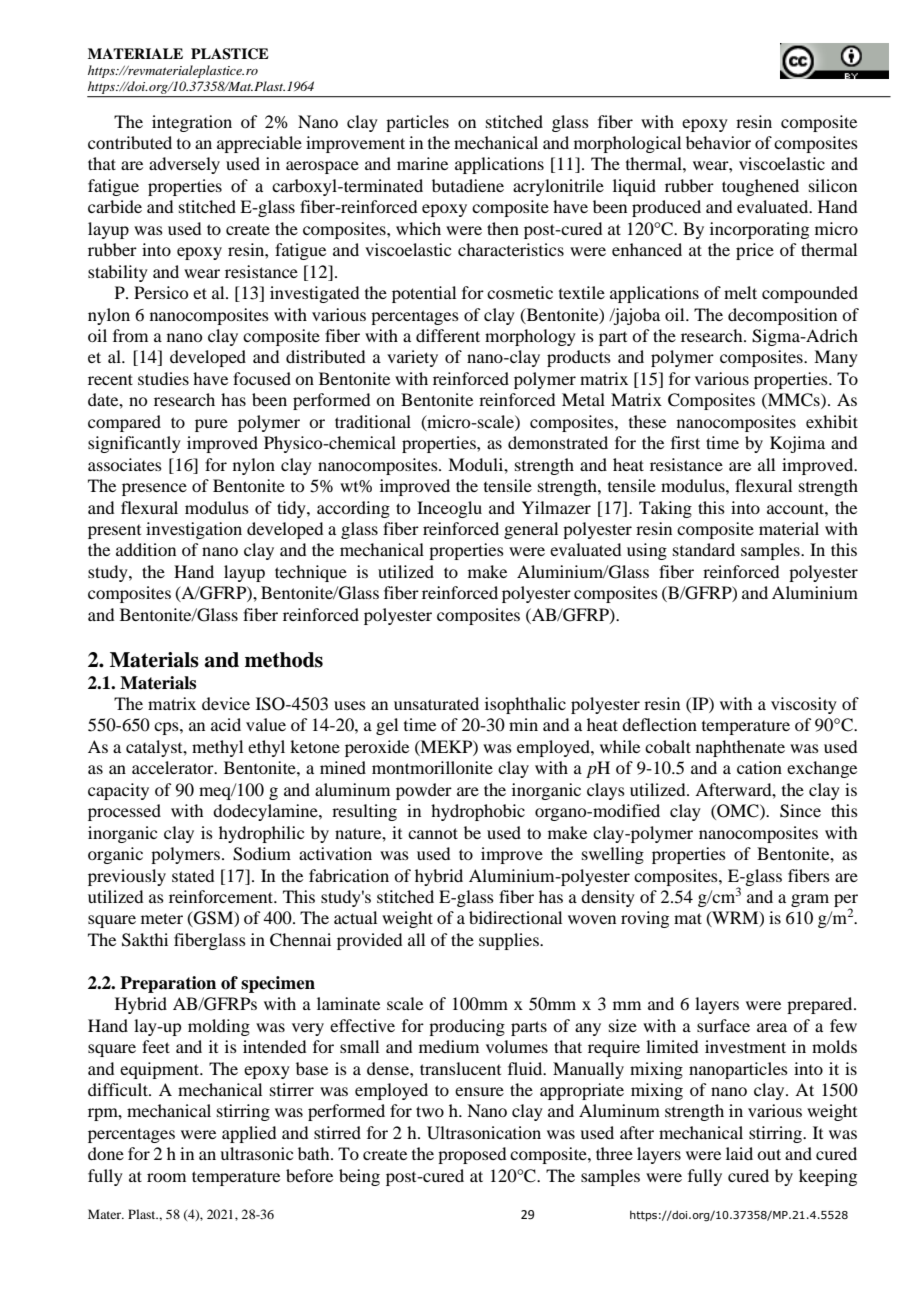 The width and height of the screenshot is (924, 1308). What do you see at coordinates (436, 703) in the screenshot?
I see `unsaturated` at bounding box center [436, 703].
